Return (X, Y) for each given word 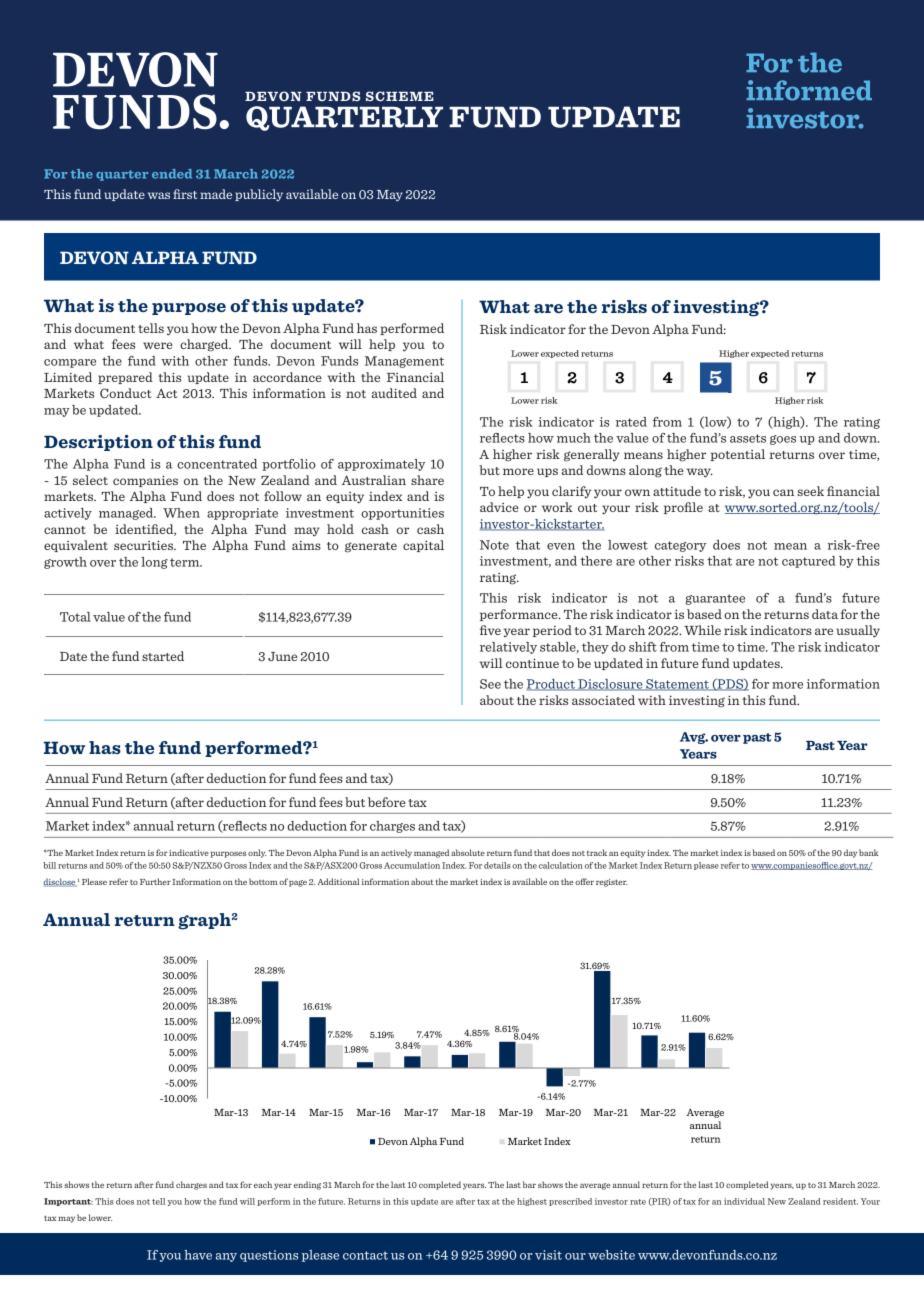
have (198, 1255)
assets (748, 438)
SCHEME (400, 96)
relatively (508, 648)
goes (783, 440)
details (497, 865)
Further (155, 881)
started (163, 656)
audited (394, 393)
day (850, 853)
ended (172, 174)
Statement (677, 685)
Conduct (126, 393)
